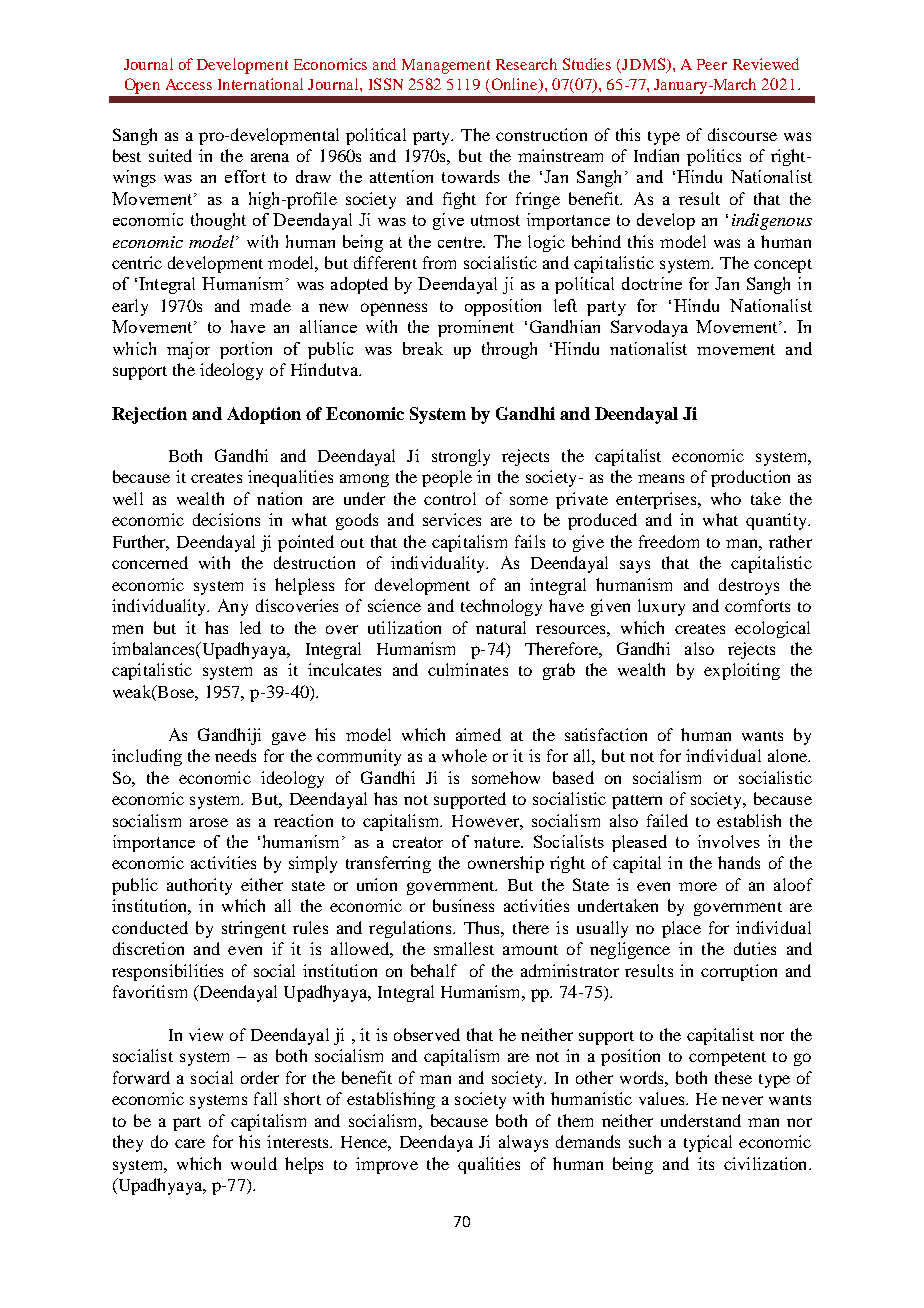 The height and width of the image is (1308, 924). What do you see at coordinates (189, 84) in the image?
I see `Access` at bounding box center [189, 84].
